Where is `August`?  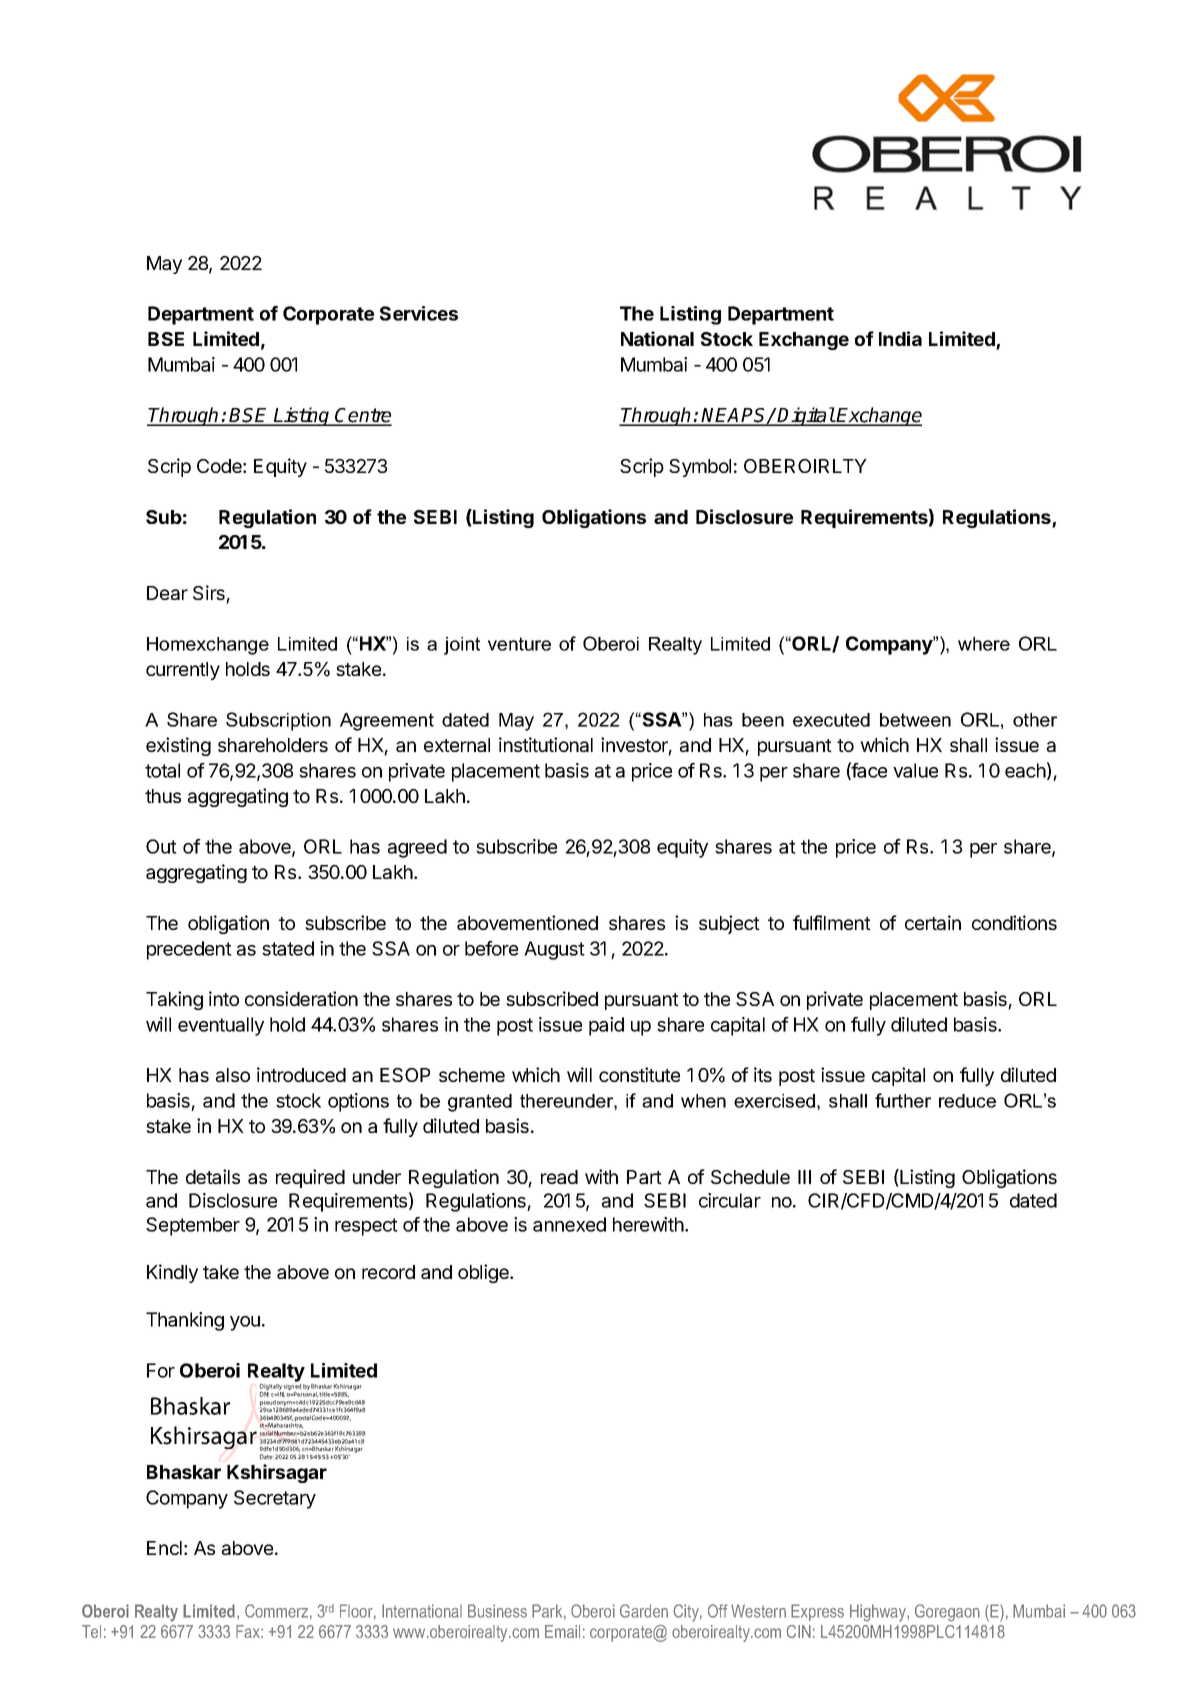
August is located at coordinates (554, 950).
